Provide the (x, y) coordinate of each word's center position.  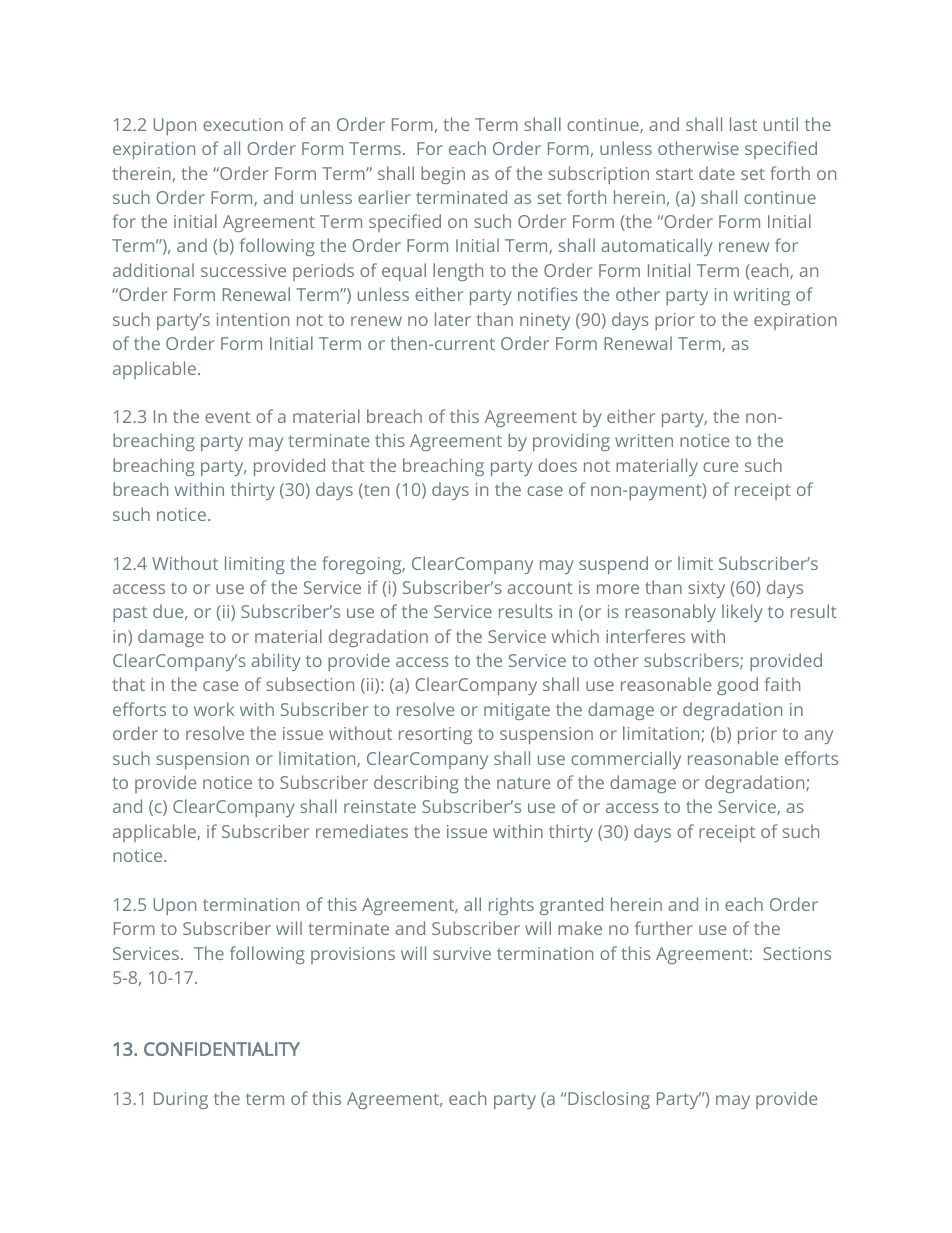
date (717, 173)
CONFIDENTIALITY (222, 1049)
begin (443, 175)
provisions (353, 955)
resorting (435, 735)
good (737, 686)
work (214, 709)
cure (720, 467)
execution (243, 124)
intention (253, 319)
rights (511, 906)
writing (762, 296)
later (453, 319)
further (664, 928)
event (228, 417)
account (540, 588)
